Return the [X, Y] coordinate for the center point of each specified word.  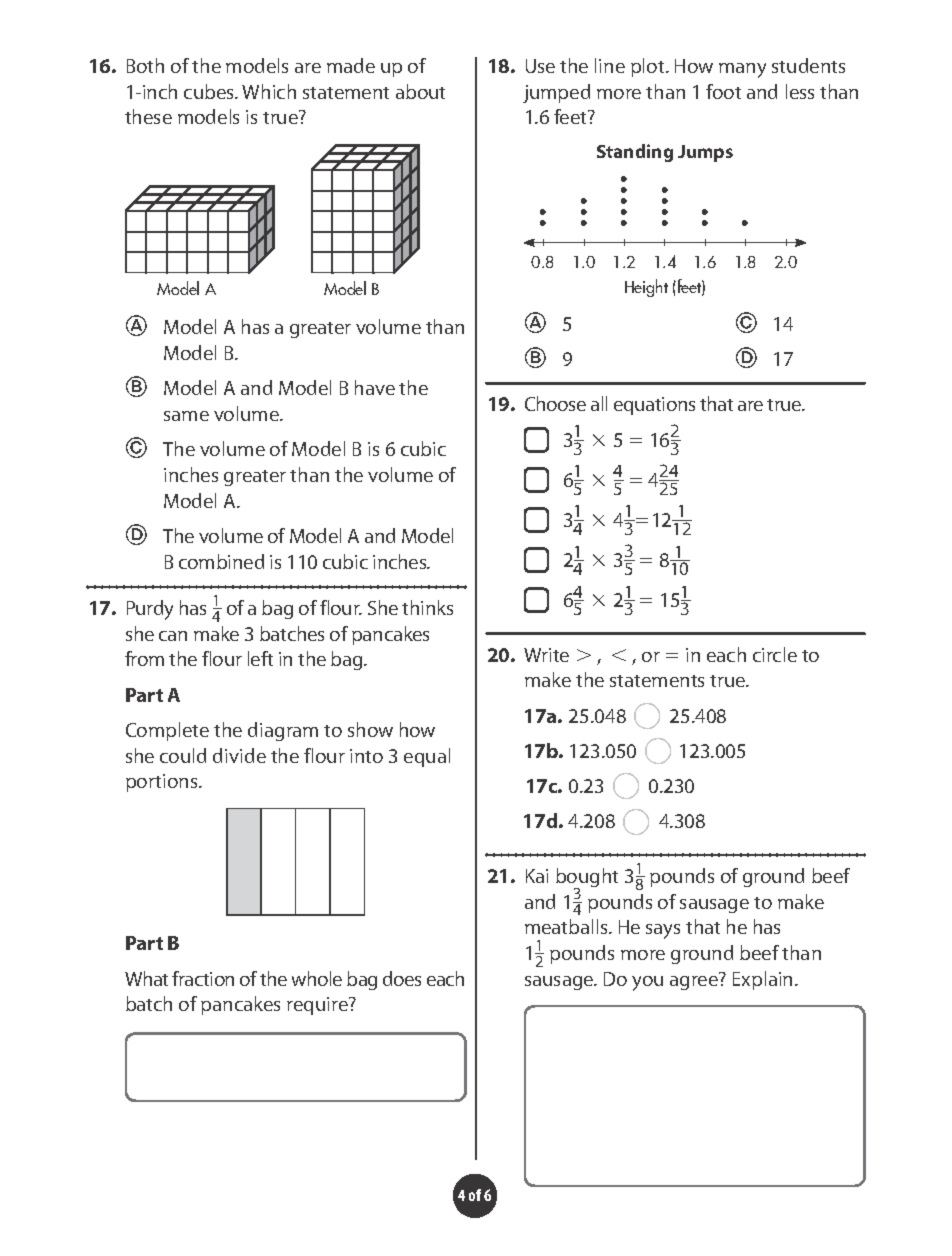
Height [646, 288]
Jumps [705, 153]
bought [587, 879]
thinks [427, 607]
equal [427, 757]
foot [723, 91]
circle [775, 654]
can [173, 636]
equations [654, 406]
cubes [210, 91]
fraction [203, 978]
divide [239, 755]
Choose [555, 403]
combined [221, 561]
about [420, 91]
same [186, 416]
